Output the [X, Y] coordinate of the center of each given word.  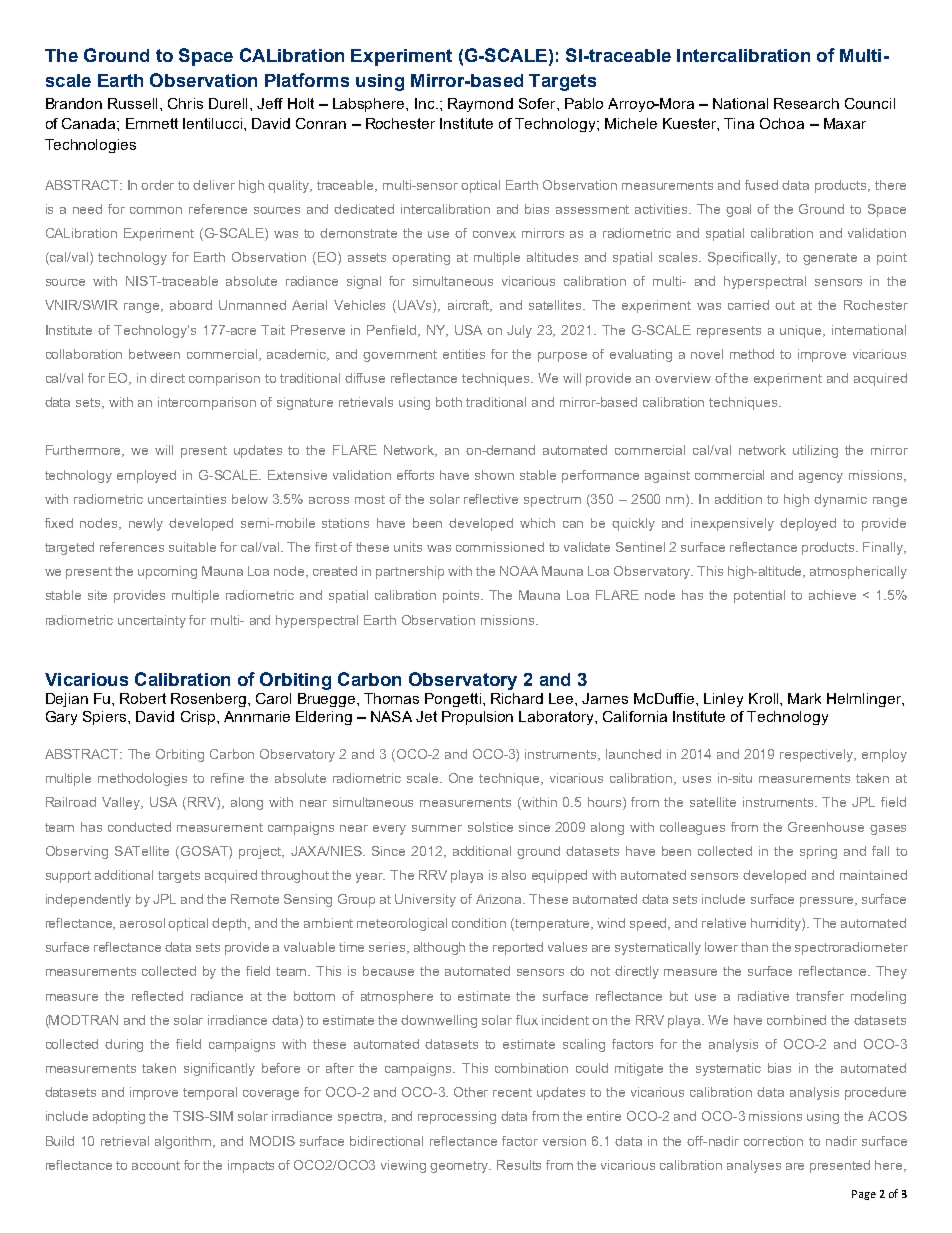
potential [759, 596]
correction [773, 1141]
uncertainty [152, 621]
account [156, 1165]
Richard [517, 698]
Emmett [152, 123]
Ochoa [782, 123]
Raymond [480, 105]
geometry [460, 1167]
